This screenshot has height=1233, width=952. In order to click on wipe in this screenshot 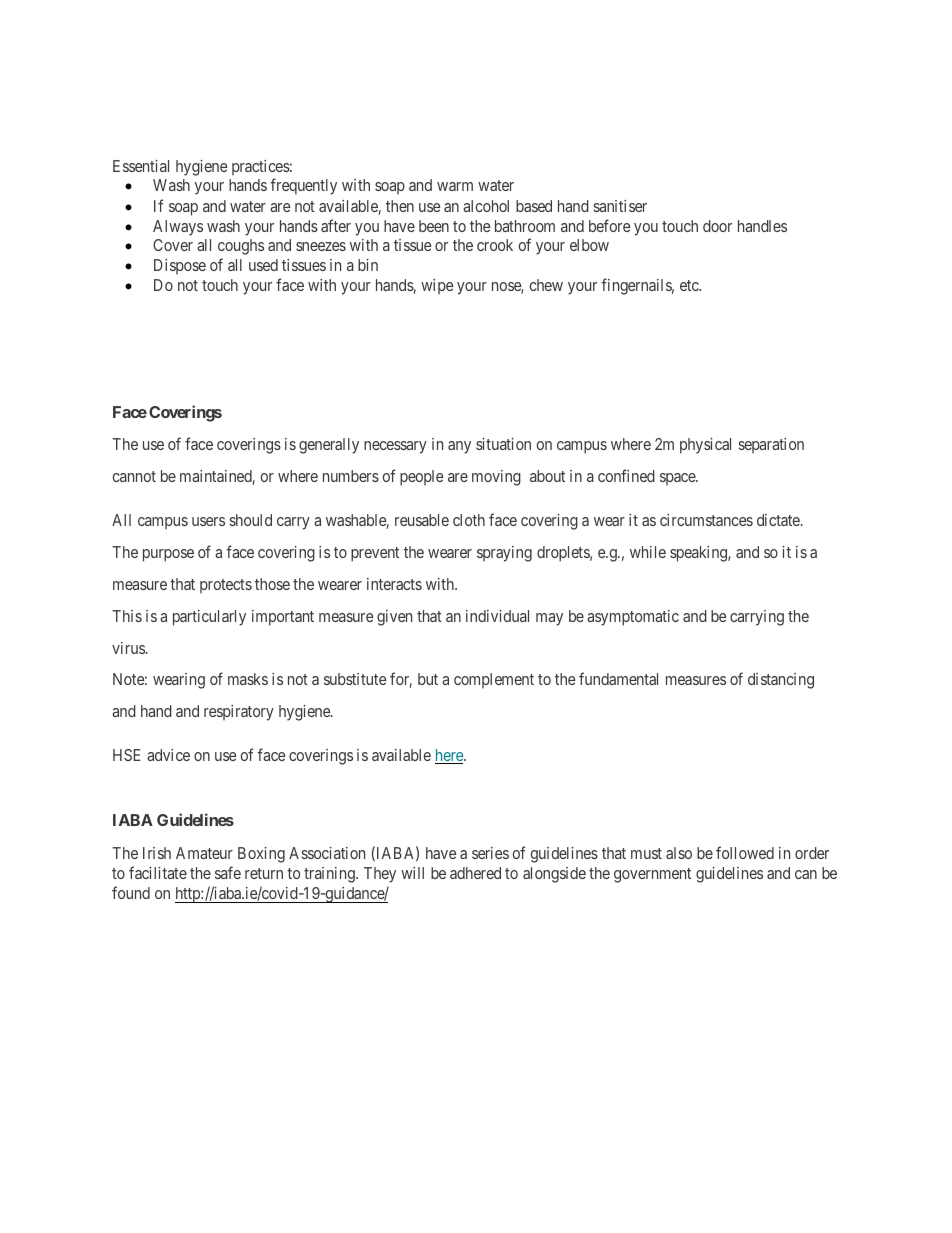, I will do `click(437, 286)`.
